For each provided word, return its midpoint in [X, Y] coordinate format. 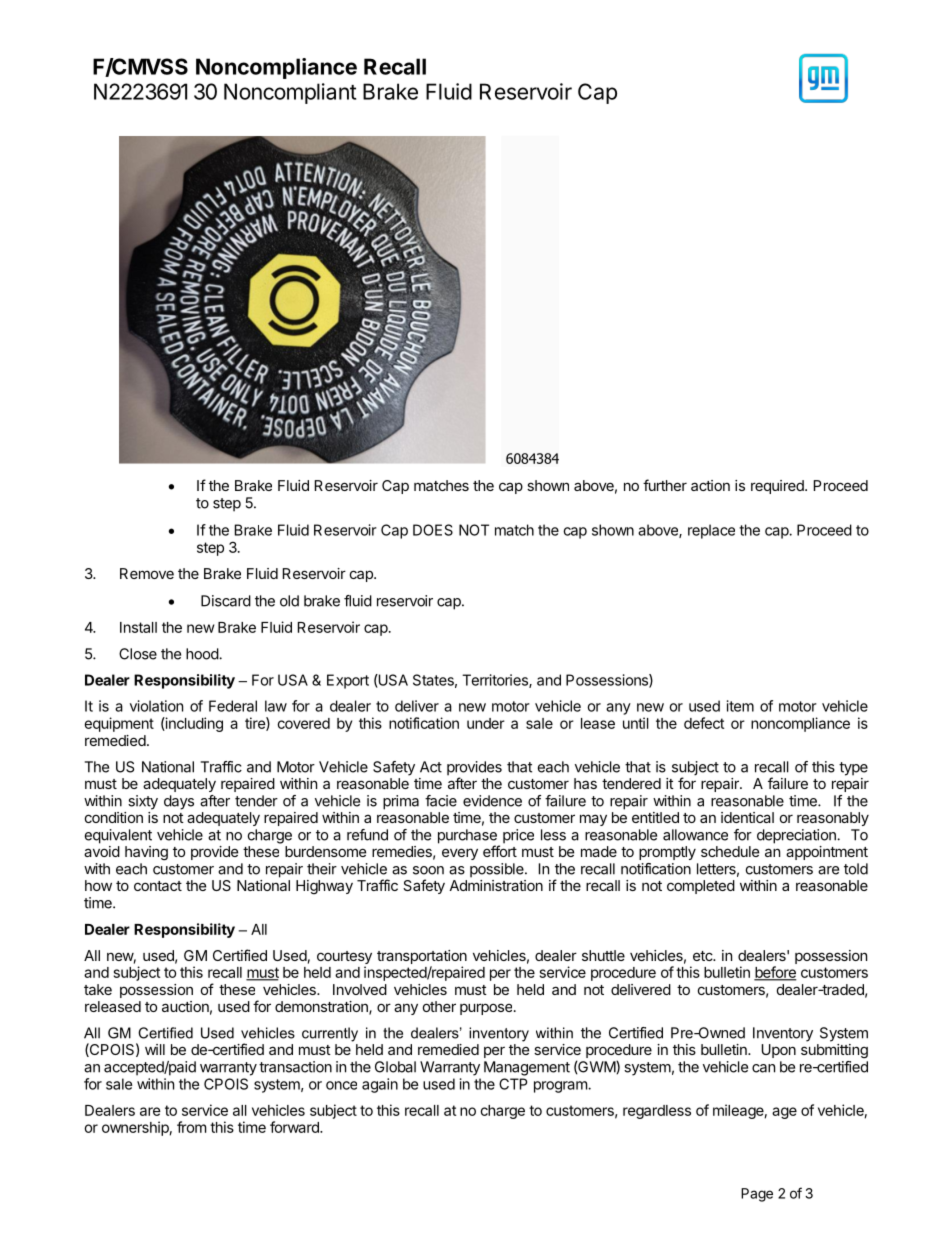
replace [711, 531]
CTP [513, 1084]
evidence [492, 801]
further [665, 485]
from [191, 1127]
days [179, 802]
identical [747, 817]
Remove [147, 573]
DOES [433, 530]
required [778, 487]
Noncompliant [290, 93]
